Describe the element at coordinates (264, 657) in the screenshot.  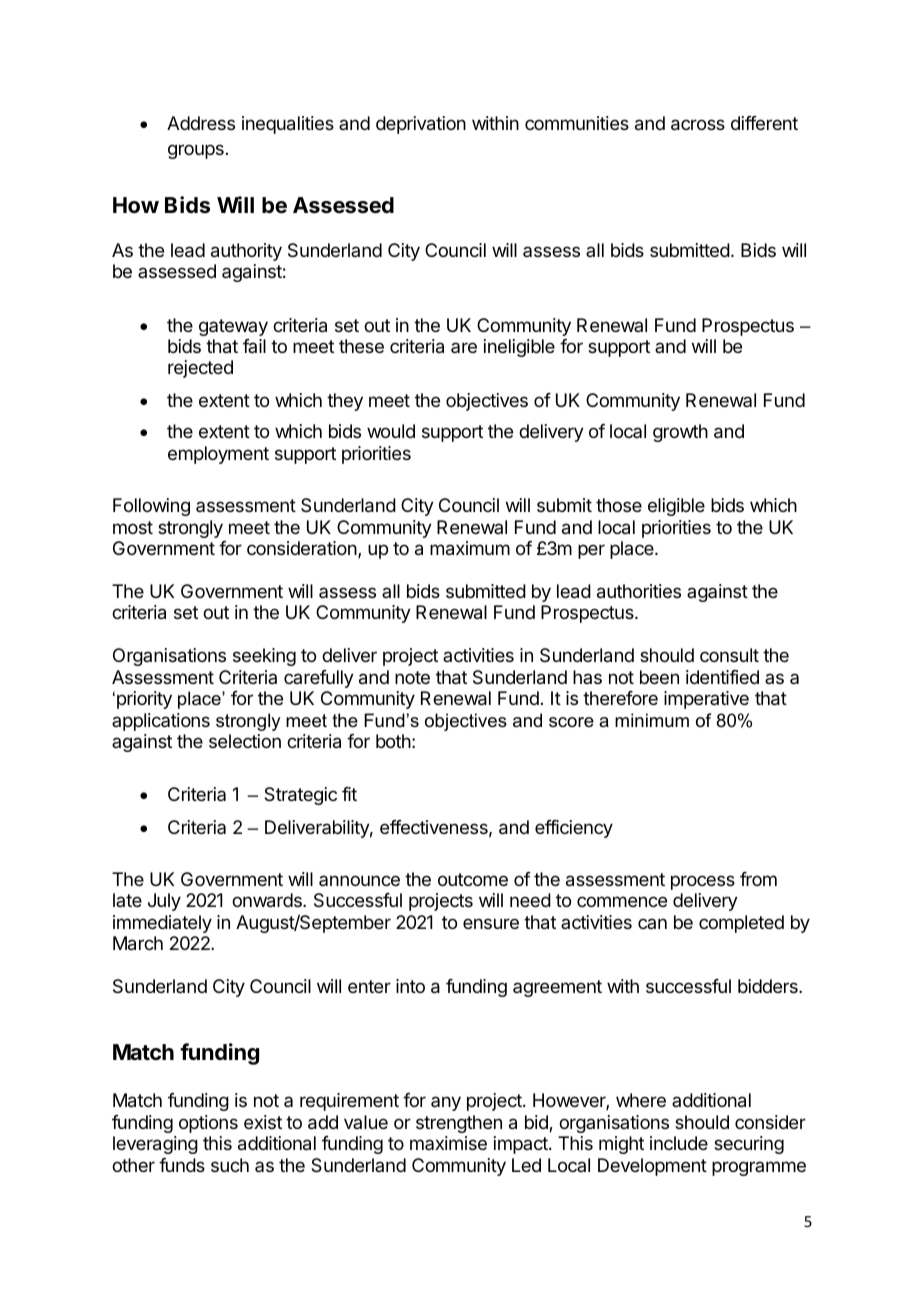
I see `seeking` at that location.
